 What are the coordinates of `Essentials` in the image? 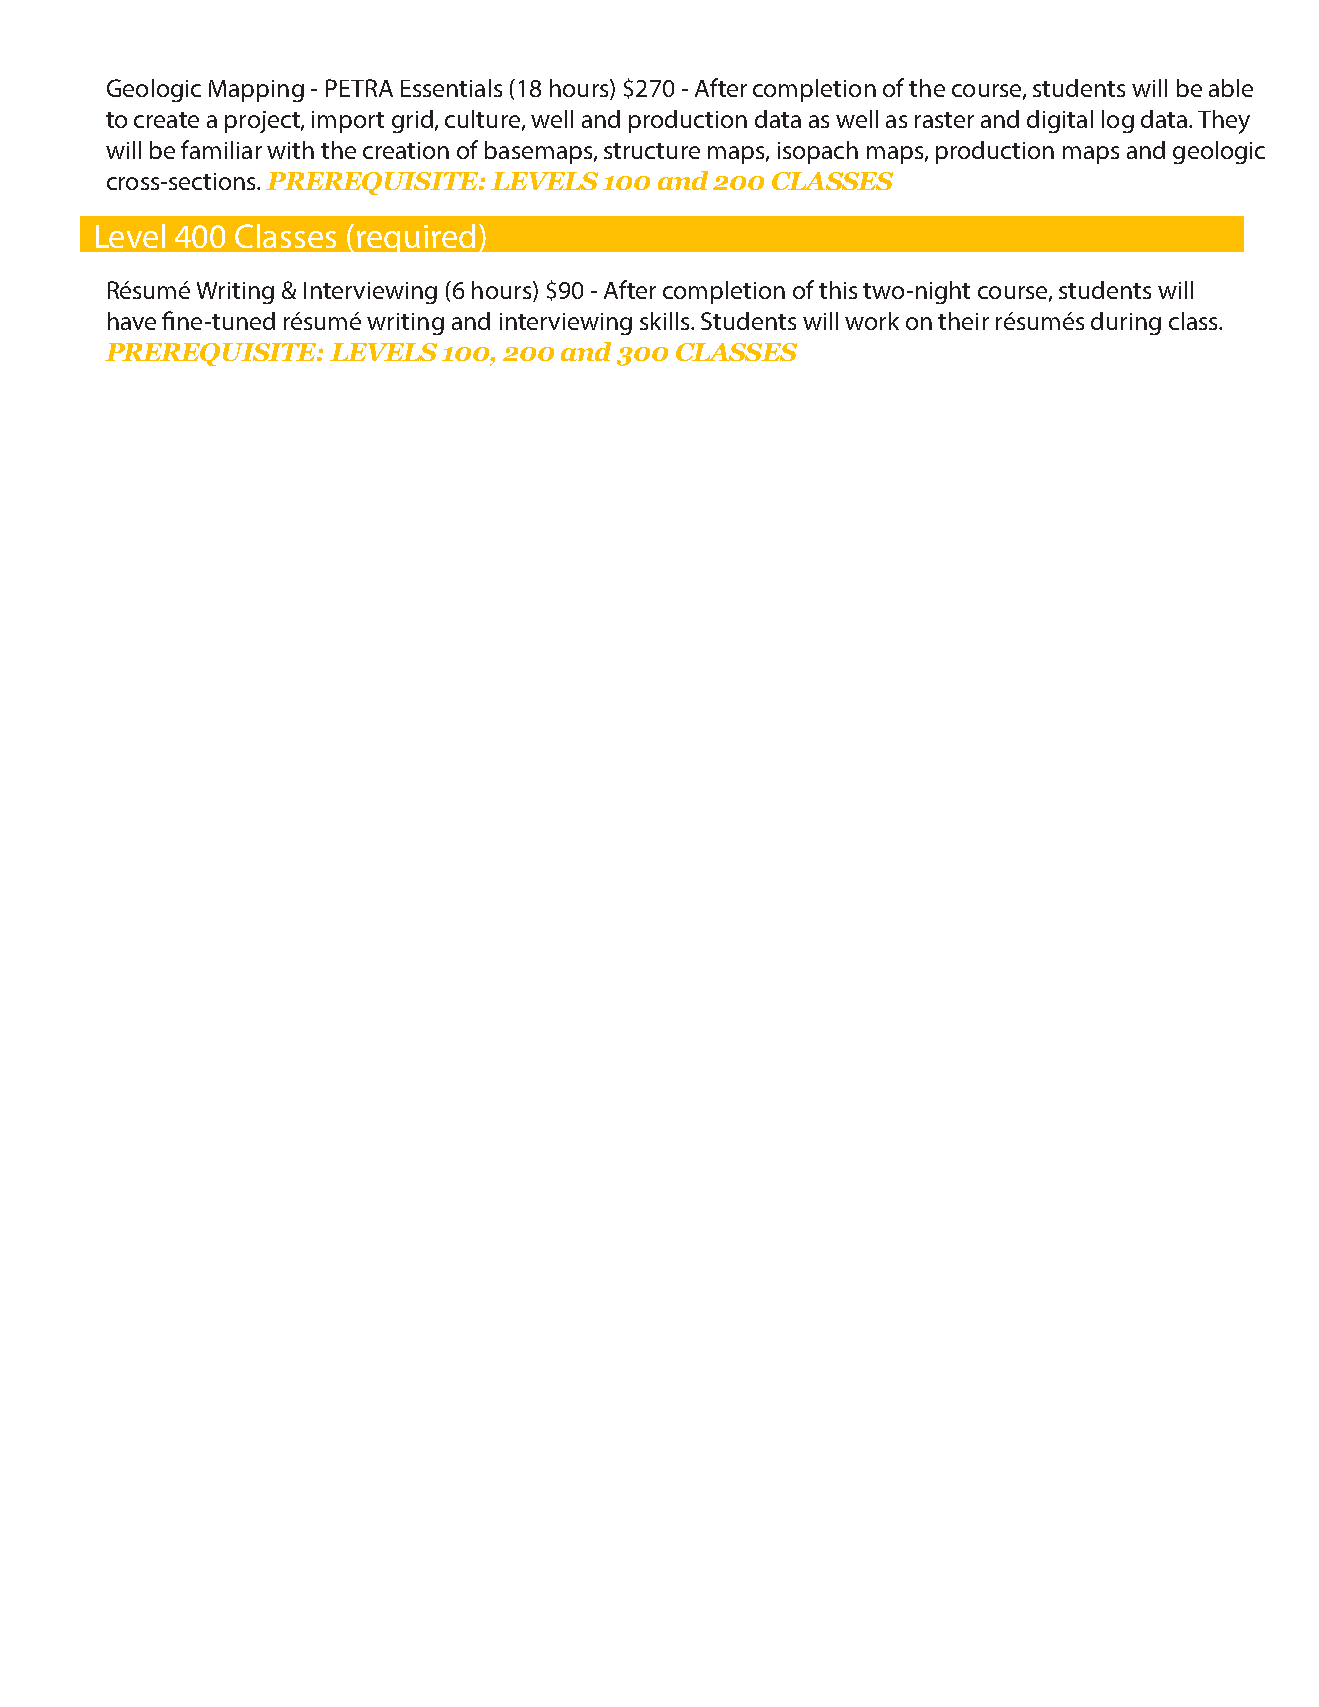 It's located at (451, 88).
